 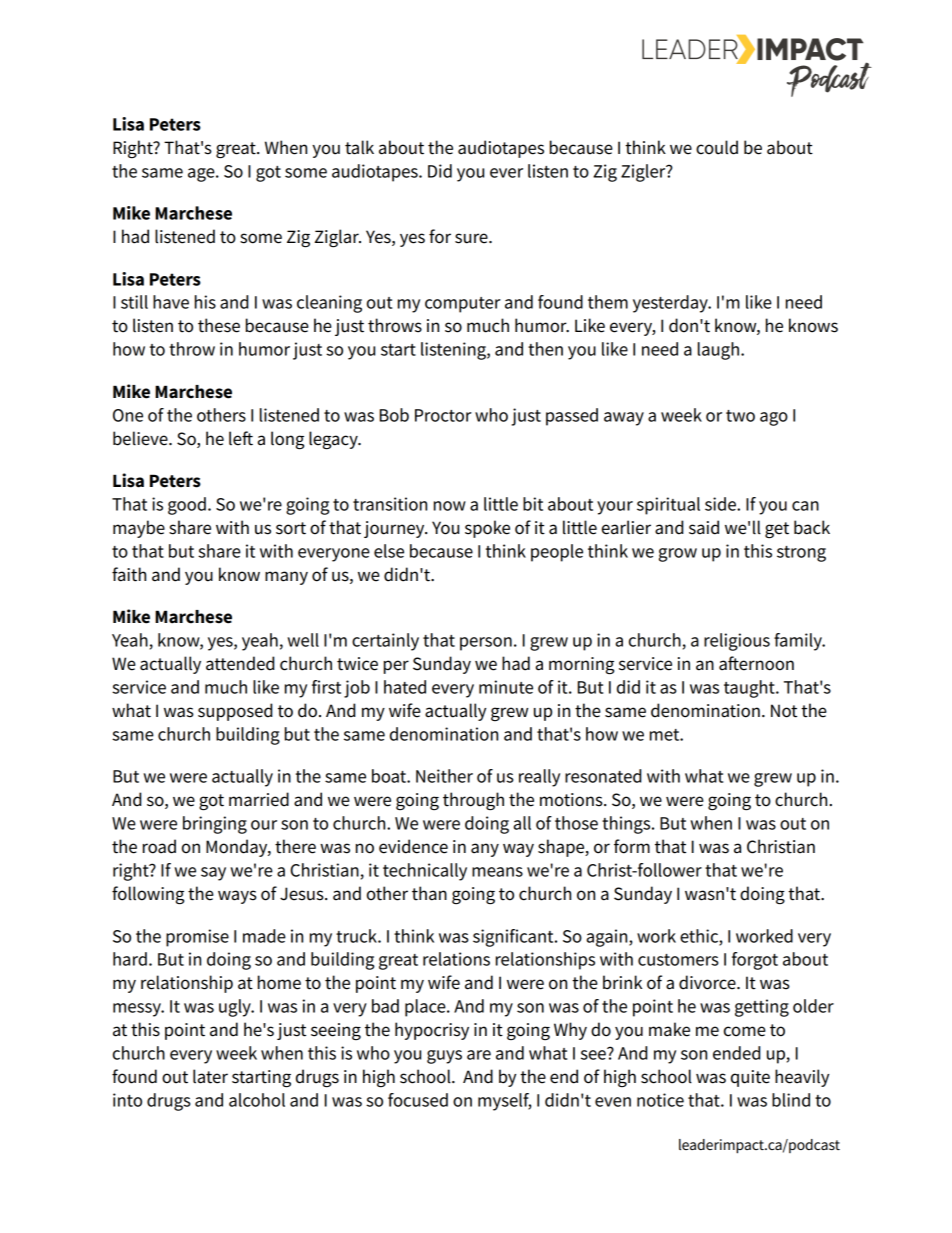 What do you see at coordinates (472, 238) in the image?
I see `sure` at bounding box center [472, 238].
